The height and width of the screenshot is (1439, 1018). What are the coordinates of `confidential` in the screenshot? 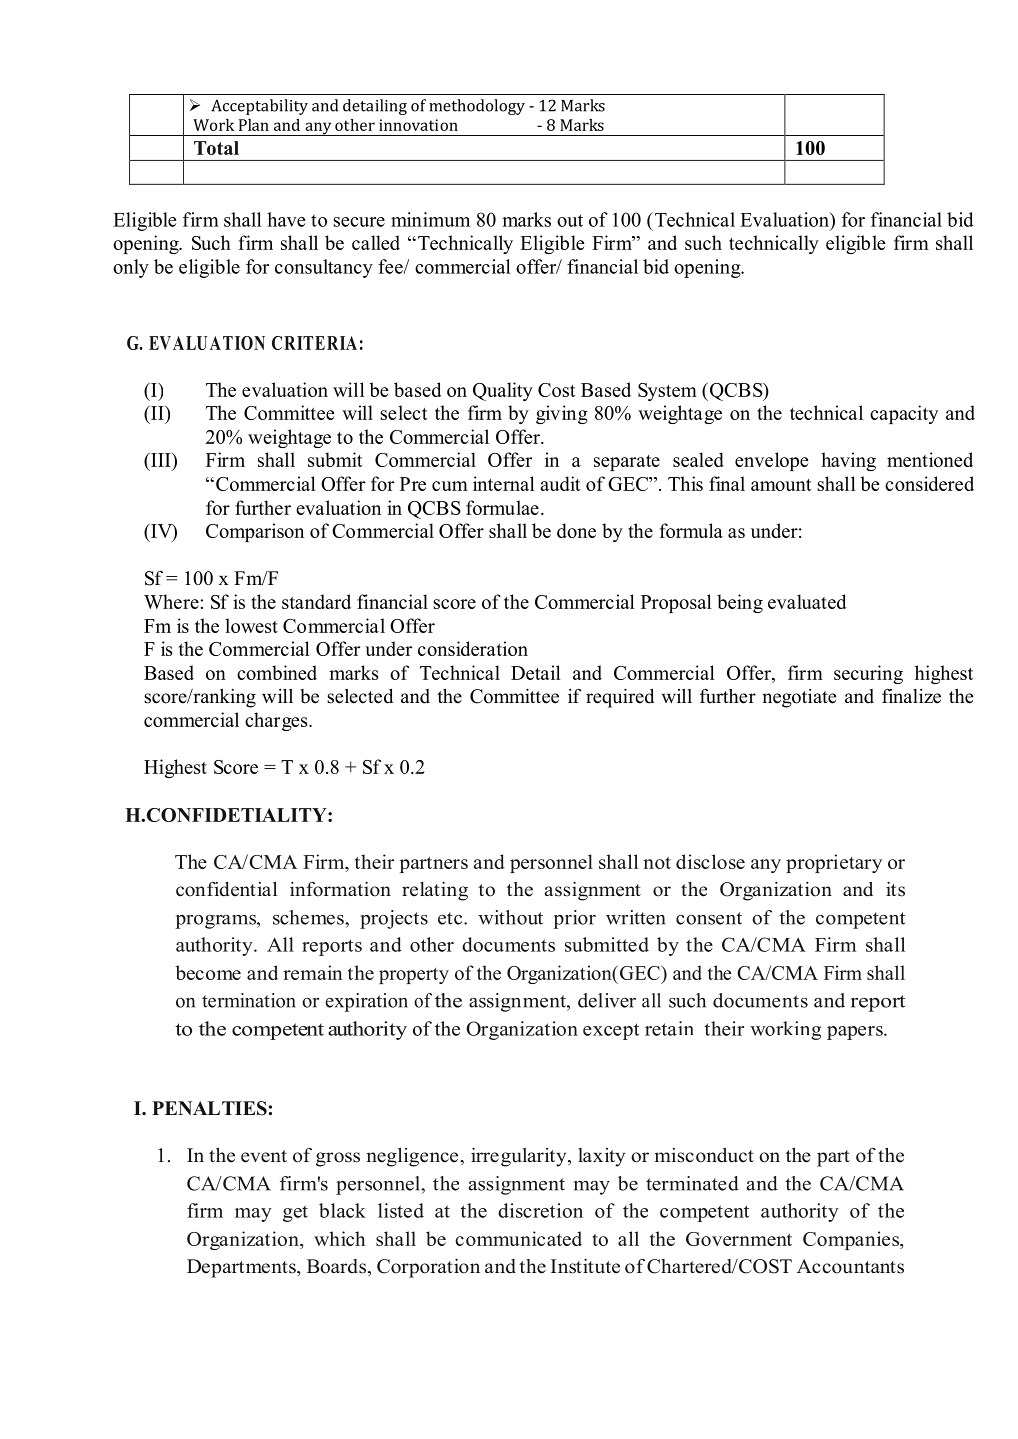 It's located at (226, 889).
